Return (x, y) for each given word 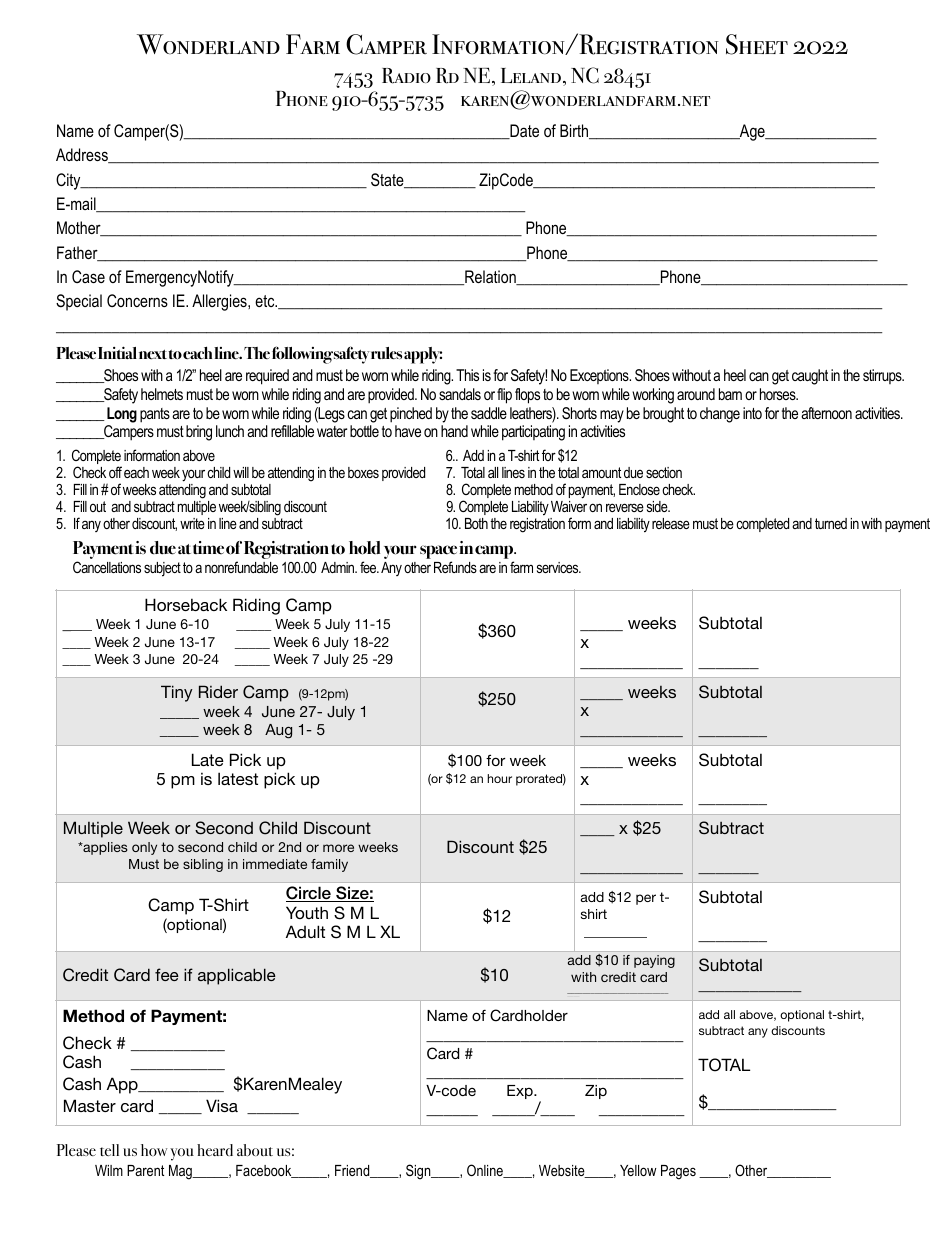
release (671, 523)
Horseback (186, 604)
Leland (531, 75)
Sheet (757, 44)
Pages (678, 1172)
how (154, 1150)
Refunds (455, 567)
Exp (521, 1092)
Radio (406, 76)
